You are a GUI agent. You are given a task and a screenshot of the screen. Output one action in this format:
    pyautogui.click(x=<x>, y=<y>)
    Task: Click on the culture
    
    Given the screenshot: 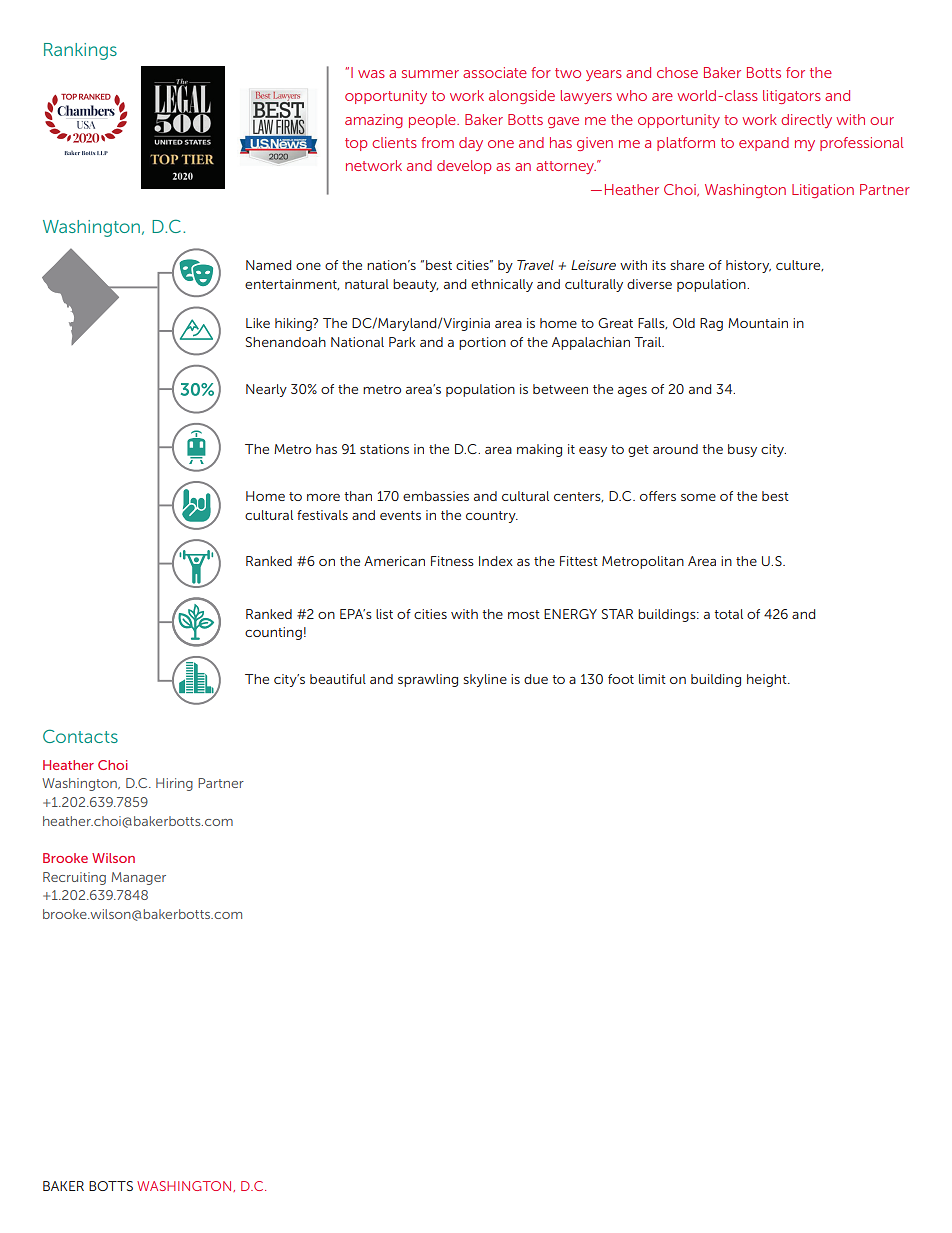 What is the action you would take?
    pyautogui.click(x=799, y=265)
